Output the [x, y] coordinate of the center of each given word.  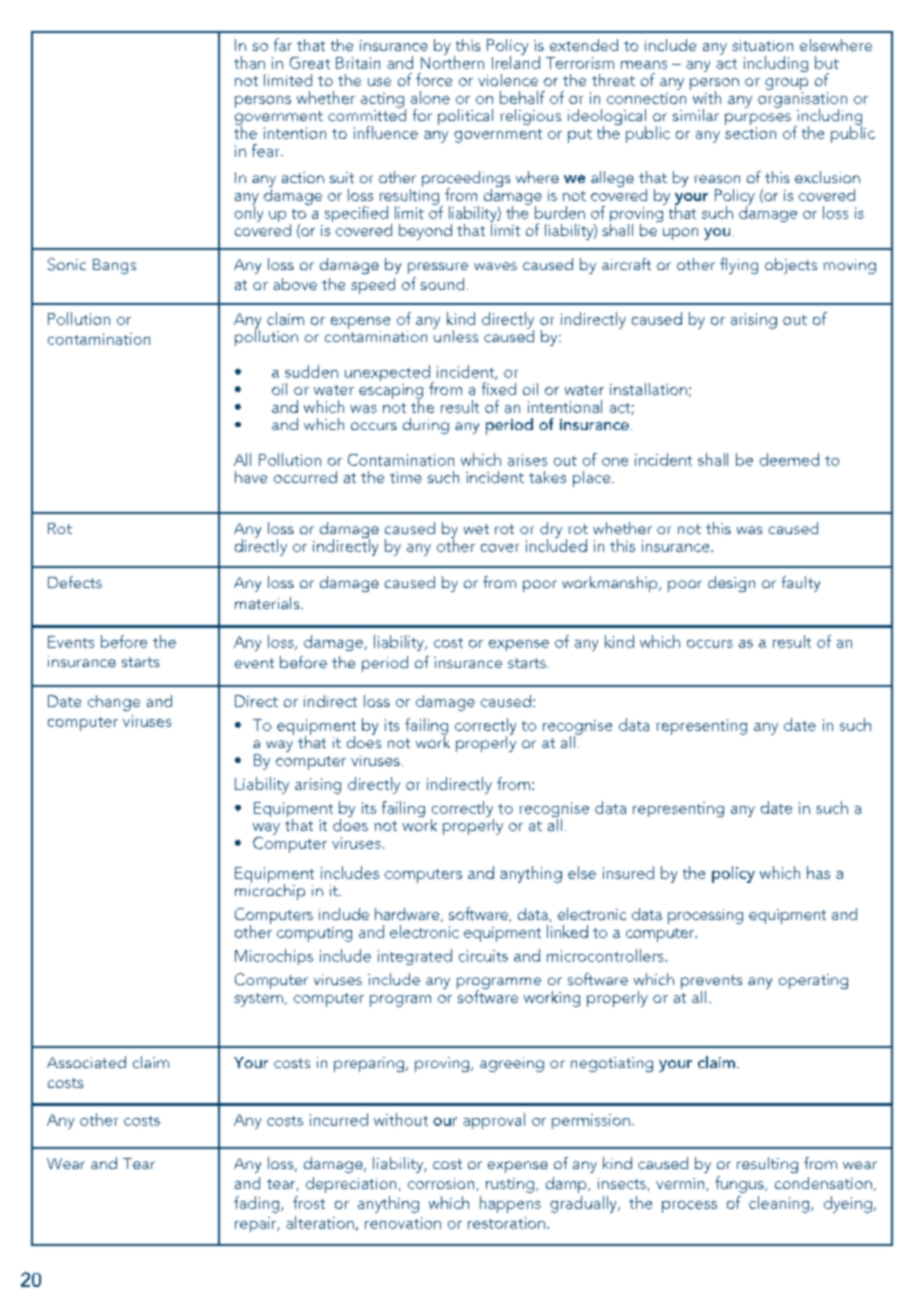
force [434, 79]
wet [476, 529]
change [114, 703]
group [786, 84]
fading [258, 1204]
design [731, 584]
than [249, 62]
